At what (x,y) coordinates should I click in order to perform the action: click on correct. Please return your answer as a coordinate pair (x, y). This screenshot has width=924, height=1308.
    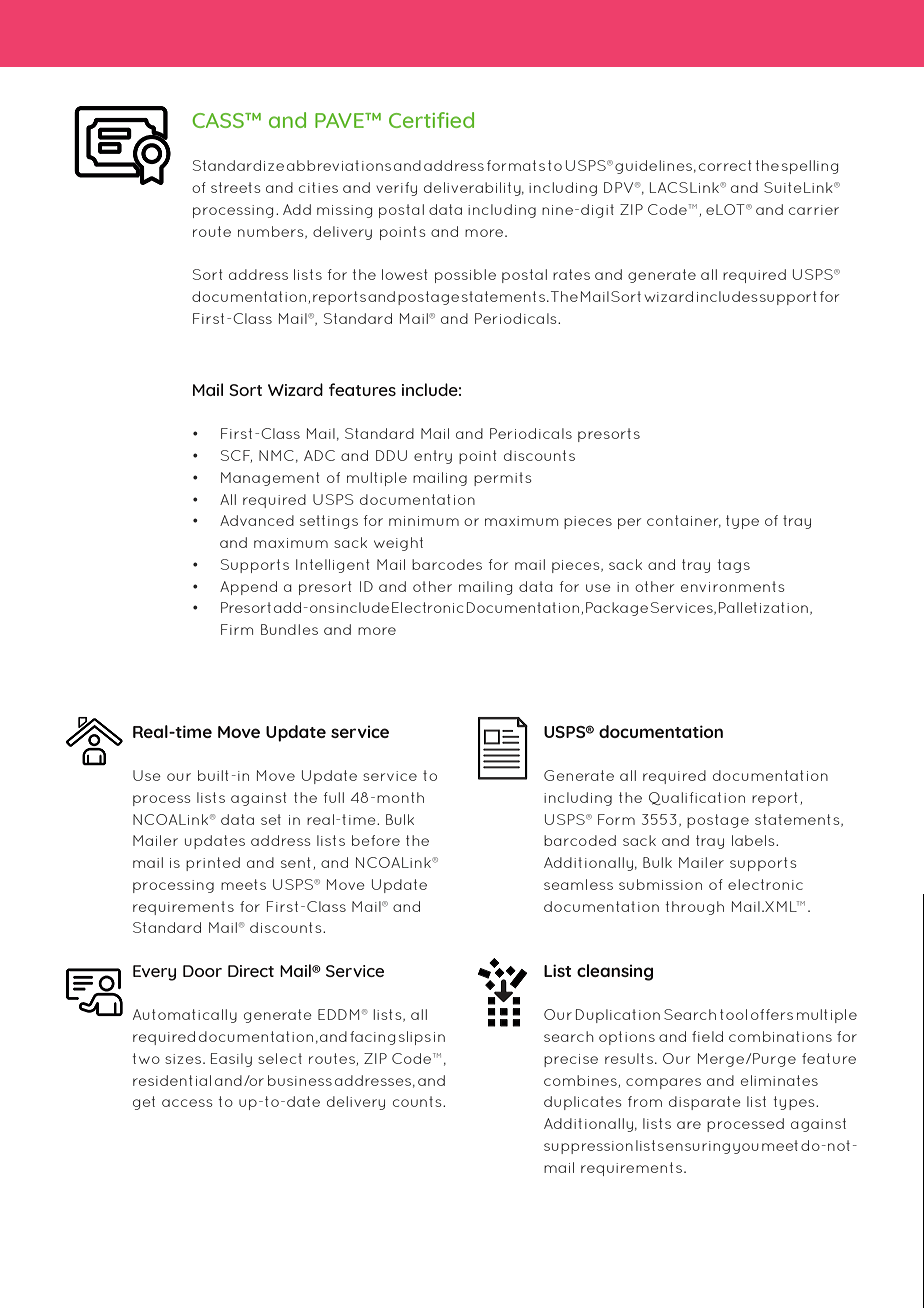
    Looking at the image, I should click on (725, 165).
